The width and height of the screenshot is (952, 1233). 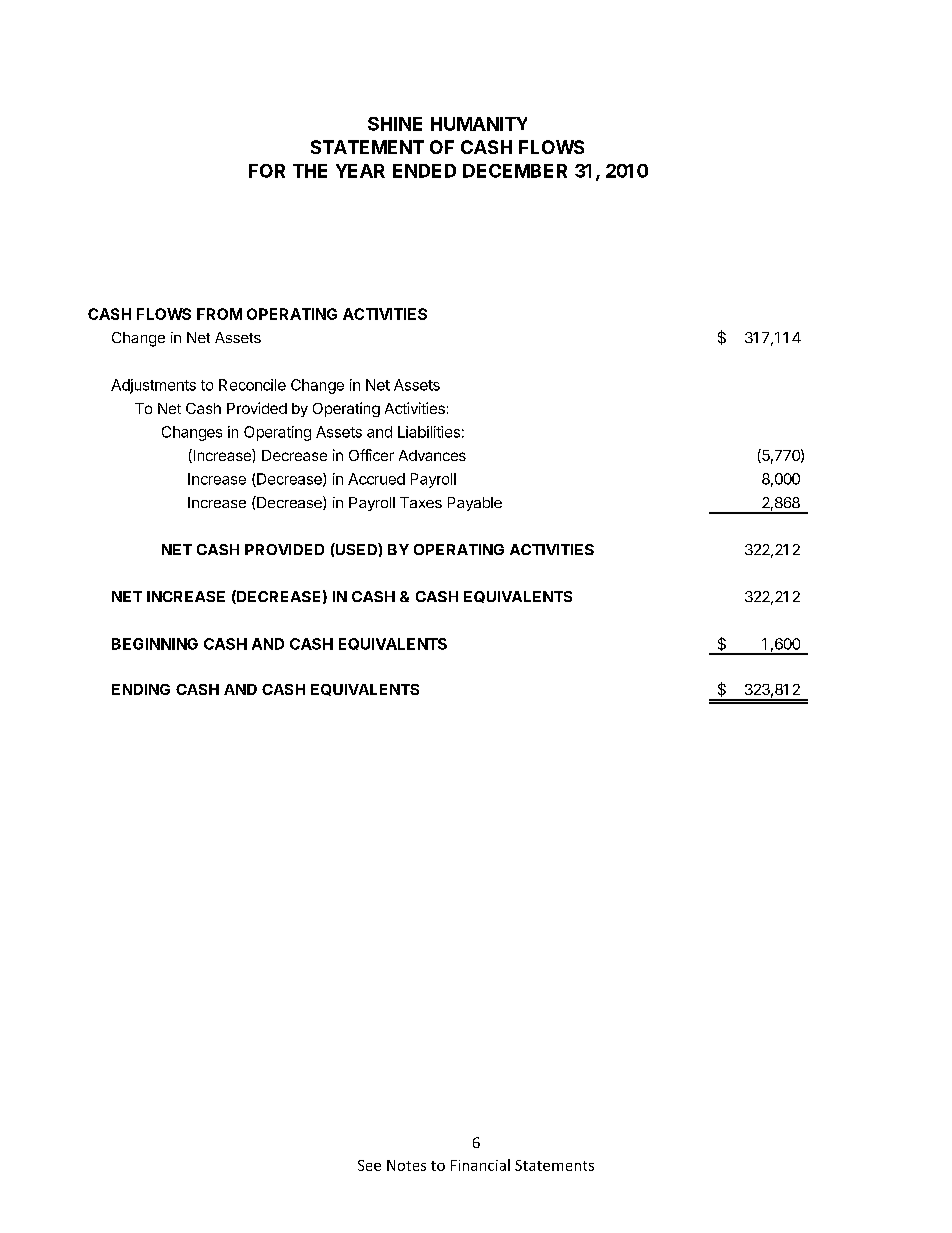 I want to click on Taxes, so click(x=421, y=502).
